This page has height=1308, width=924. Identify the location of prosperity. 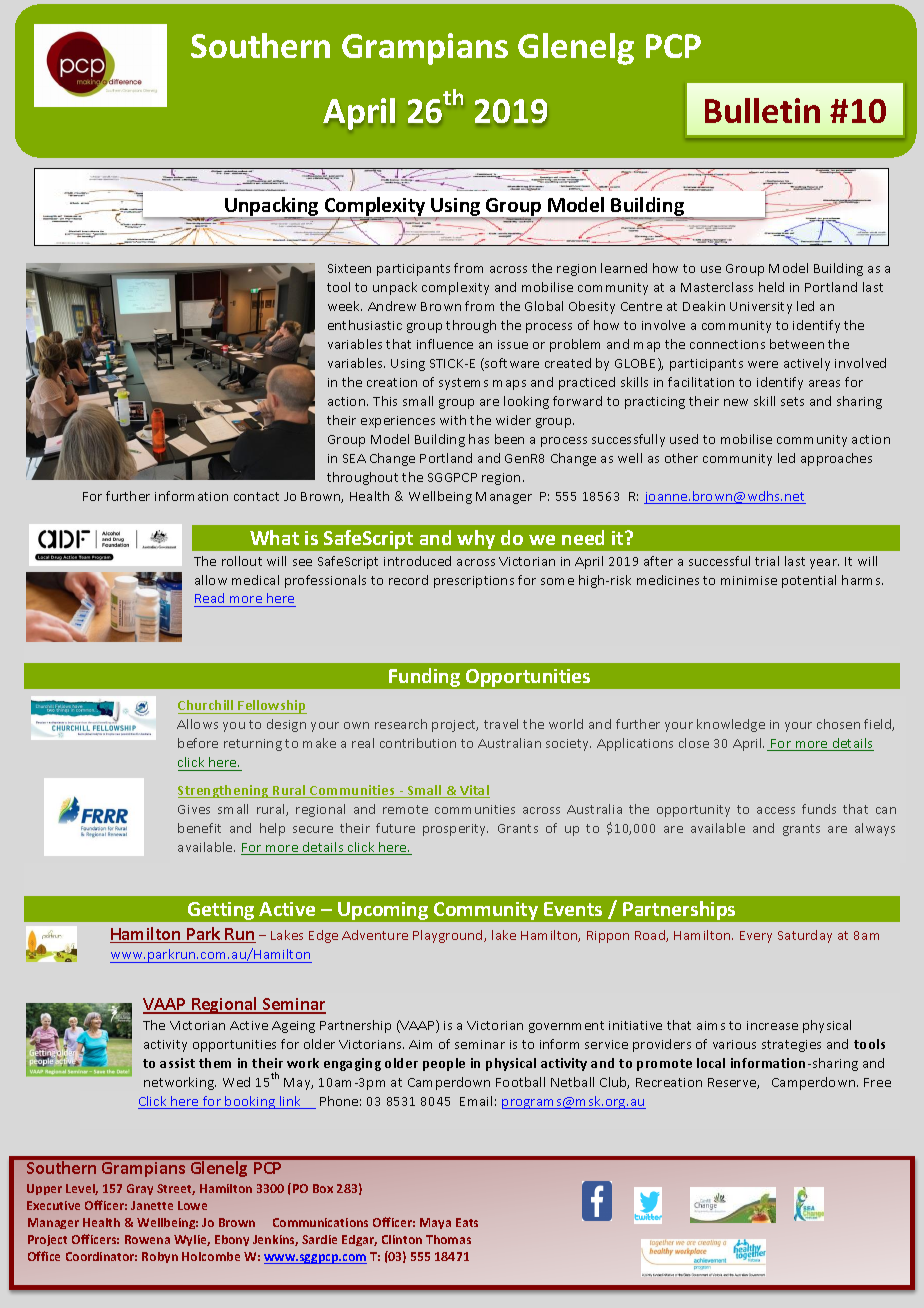
(455, 830).
